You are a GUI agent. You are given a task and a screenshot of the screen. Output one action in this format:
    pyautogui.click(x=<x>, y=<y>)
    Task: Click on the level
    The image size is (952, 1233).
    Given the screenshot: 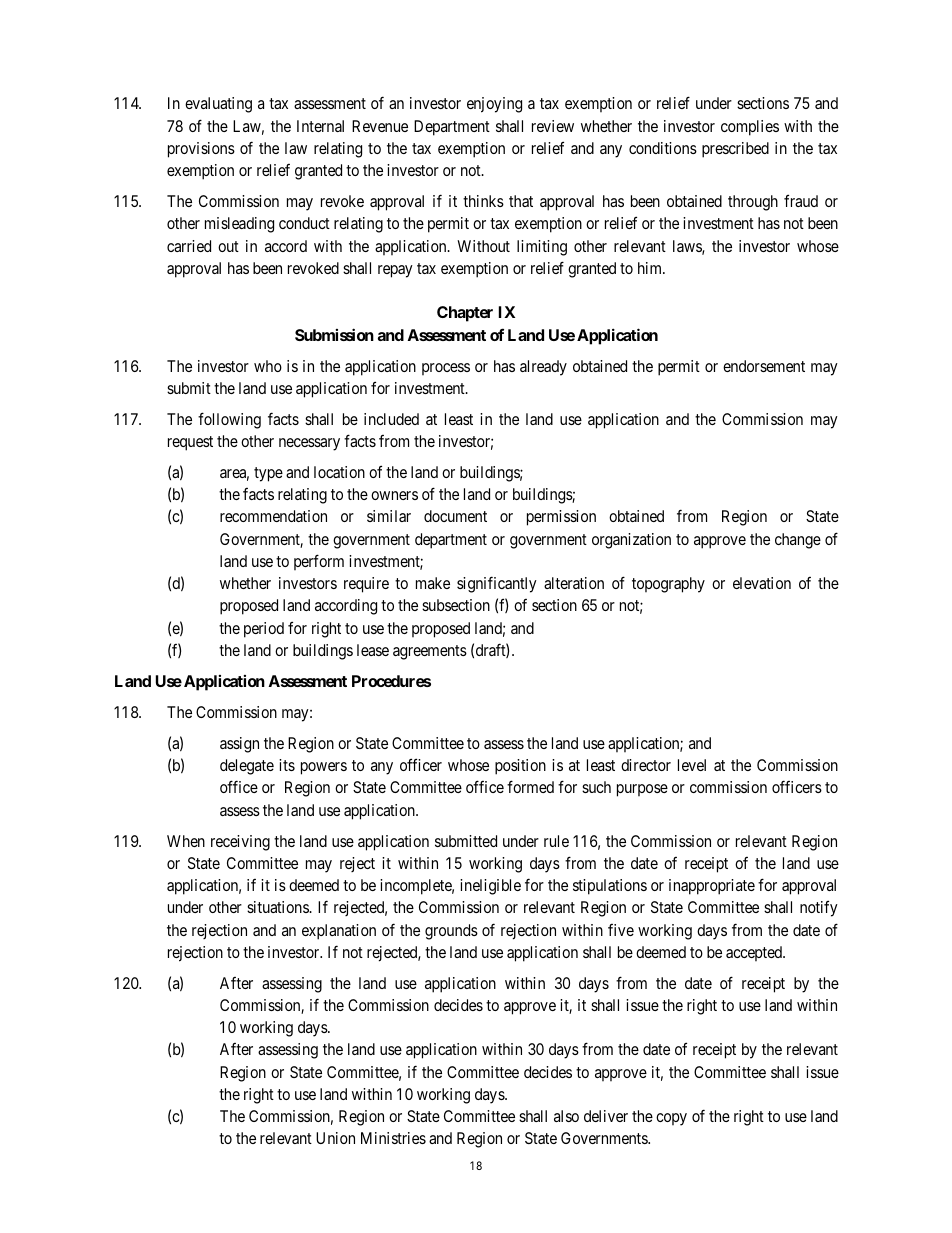 What is the action you would take?
    pyautogui.click(x=692, y=765)
